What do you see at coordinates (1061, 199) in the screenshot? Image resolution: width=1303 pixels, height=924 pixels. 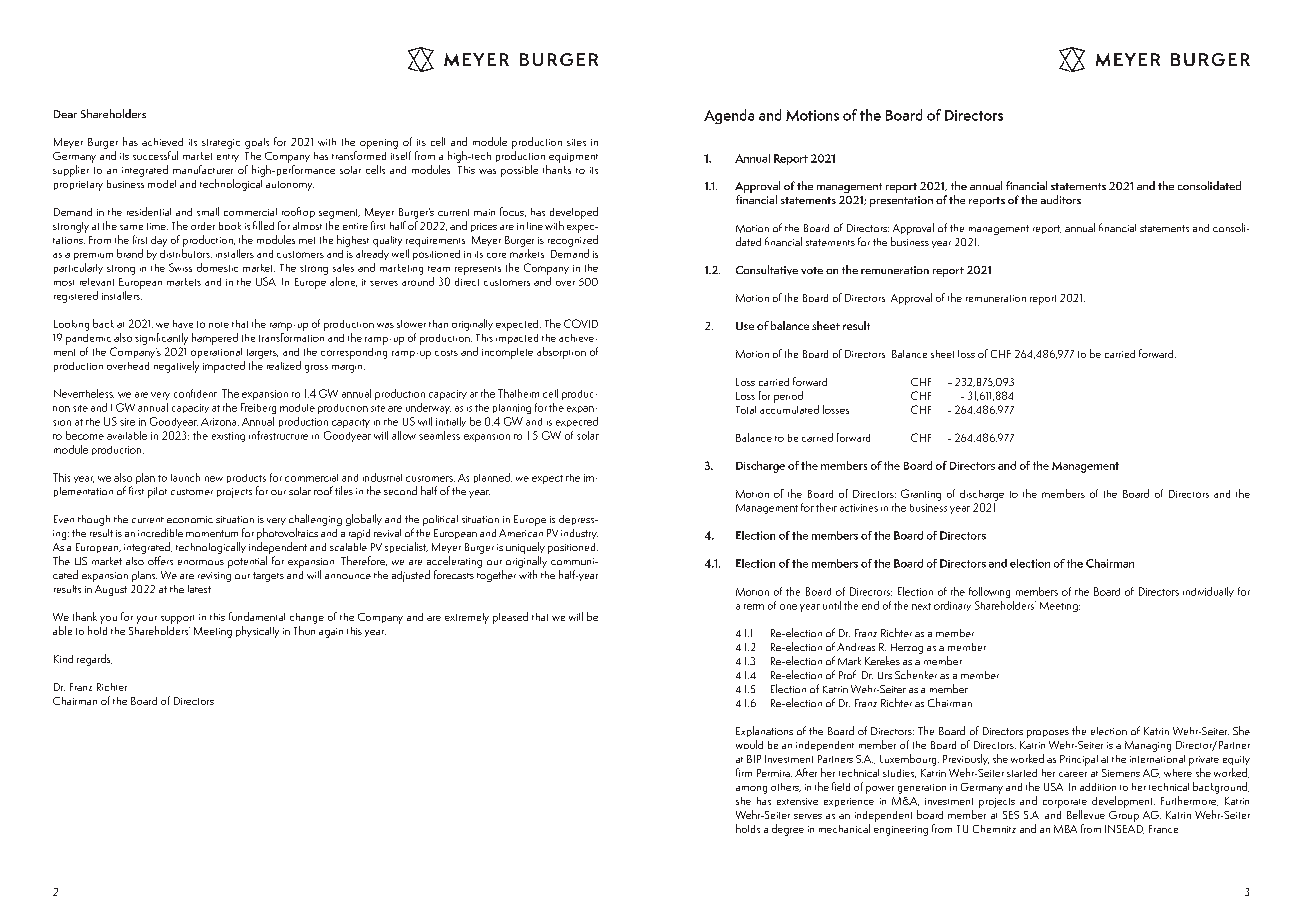 I see `auditors` at bounding box center [1061, 199].
